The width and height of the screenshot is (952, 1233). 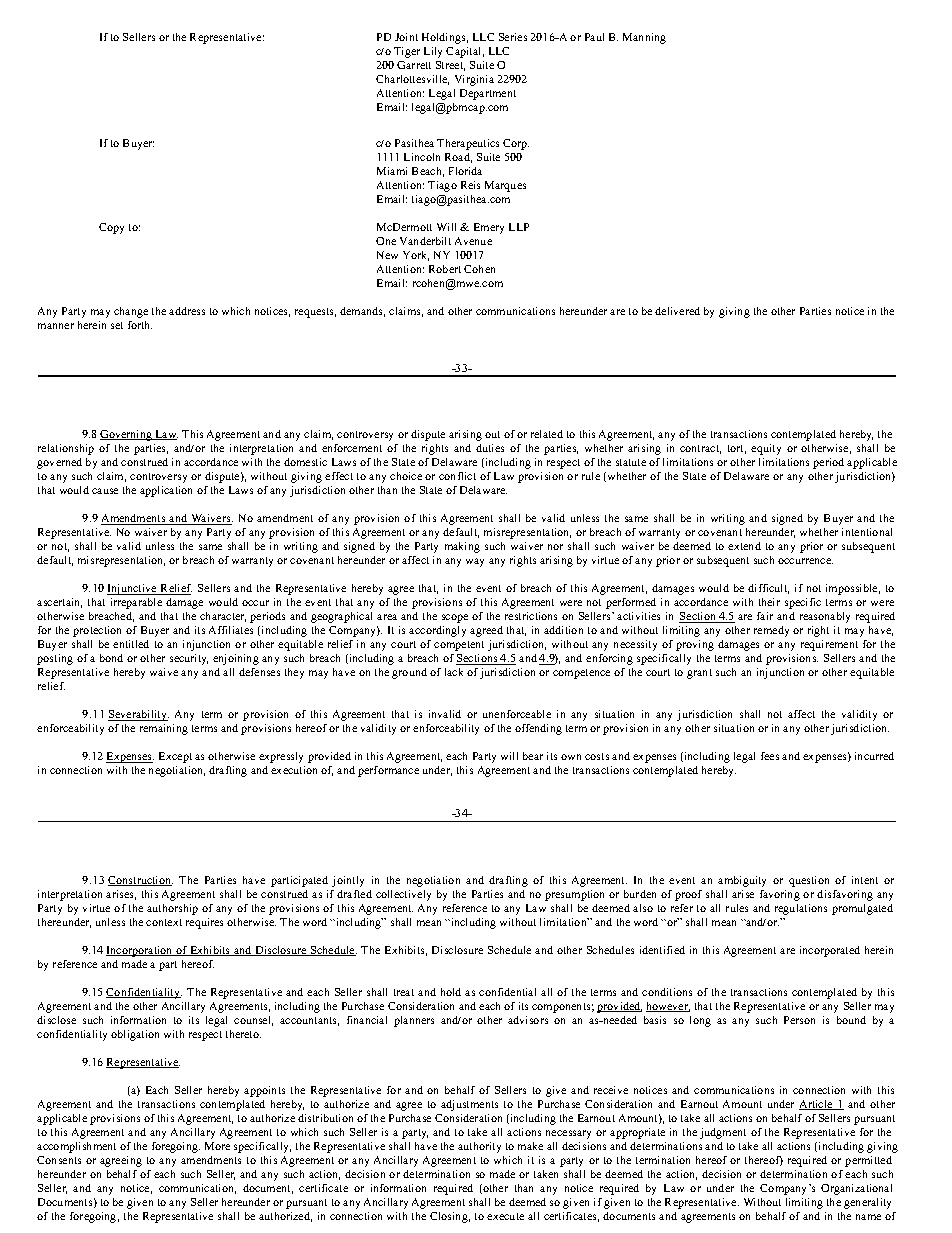 I want to click on More, so click(x=217, y=1146).
